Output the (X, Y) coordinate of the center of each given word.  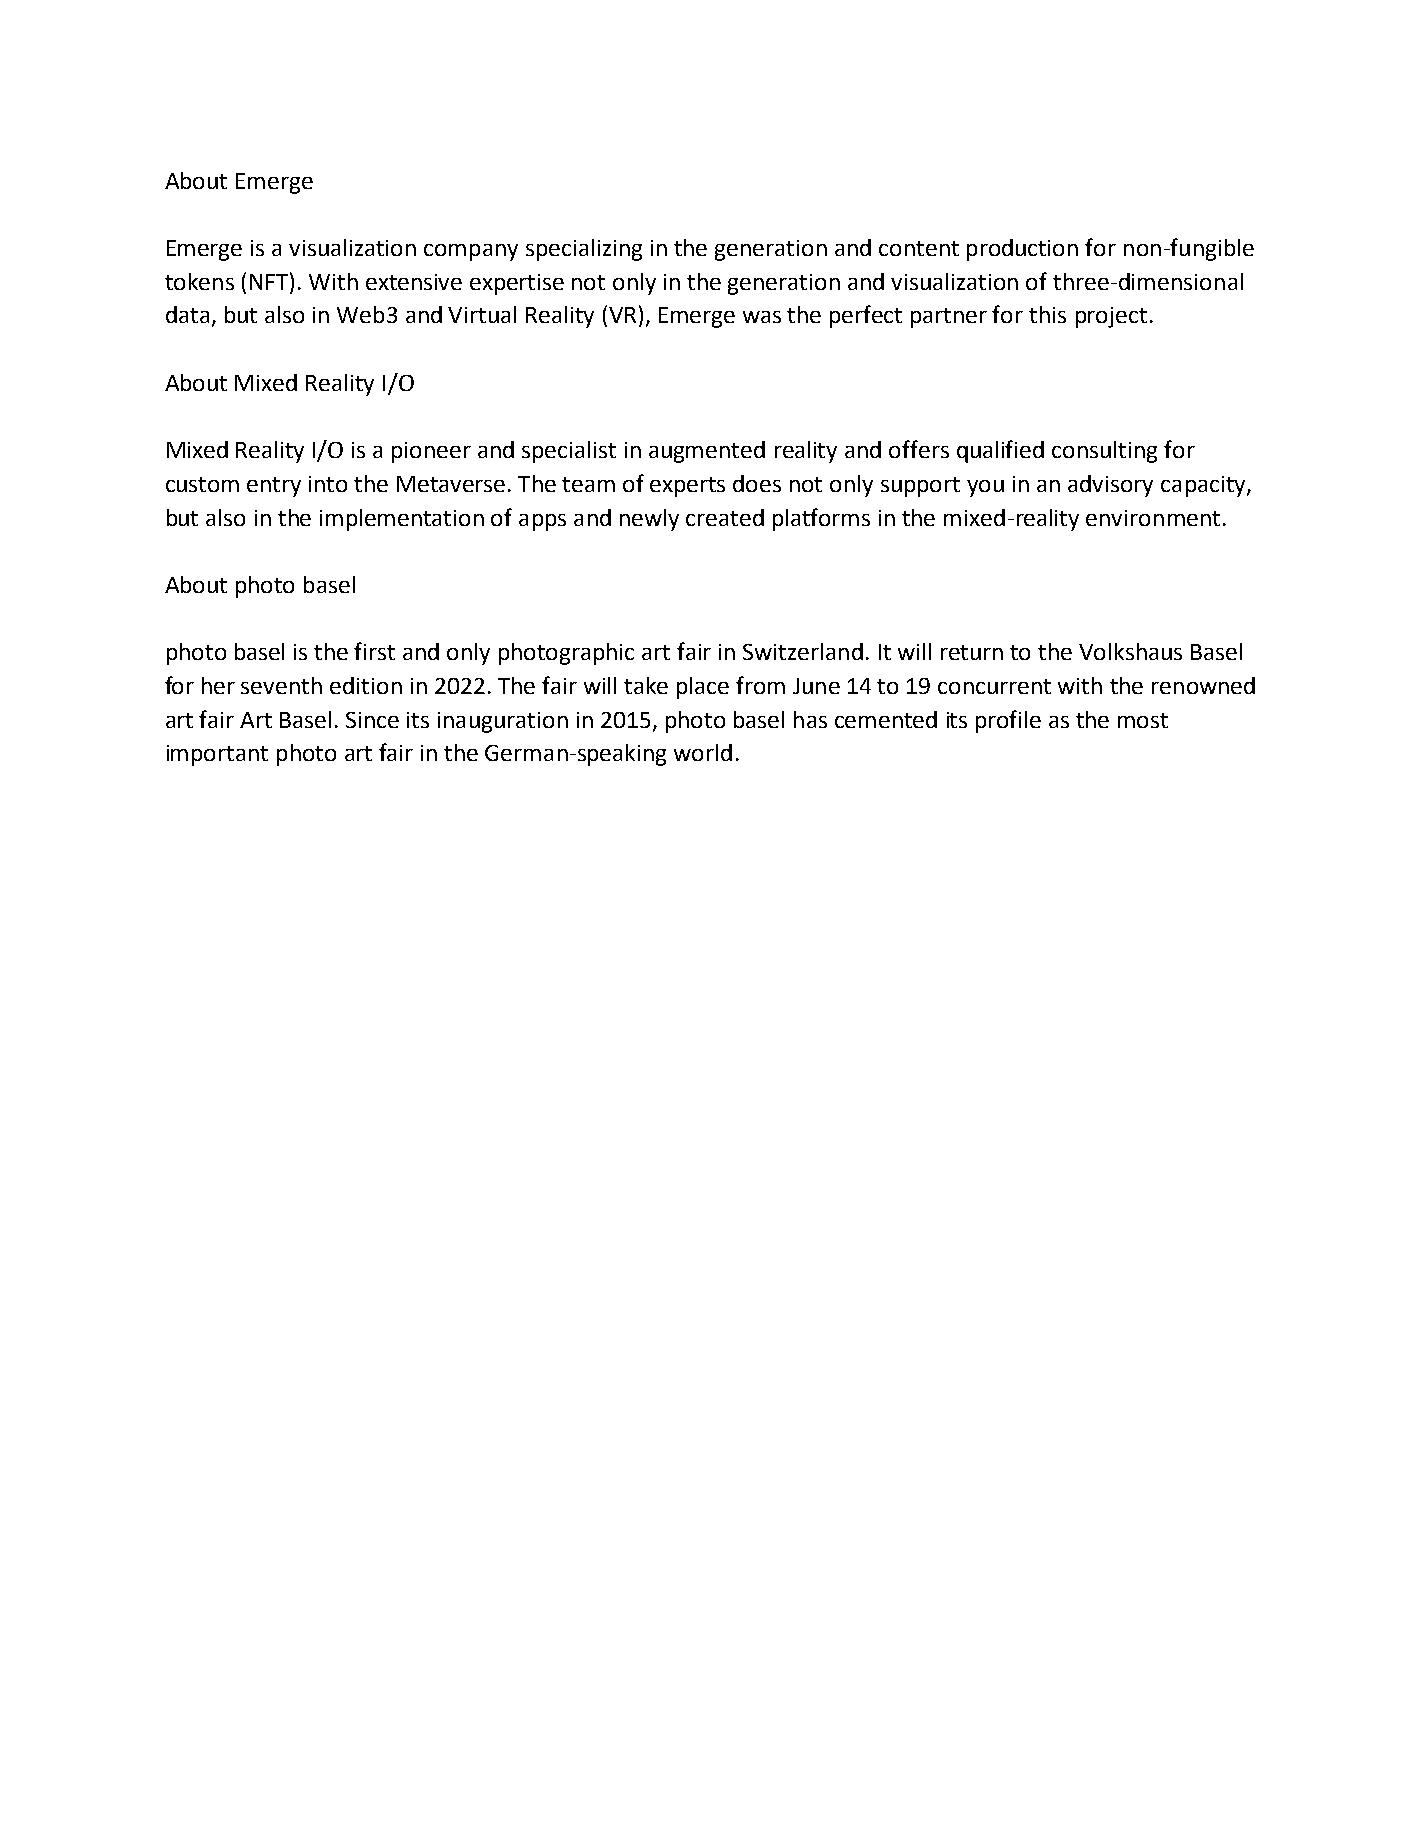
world (703, 752)
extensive (414, 282)
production (1022, 250)
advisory (1110, 486)
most (1143, 720)
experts (687, 487)
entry (274, 487)
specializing (584, 250)
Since (372, 720)
